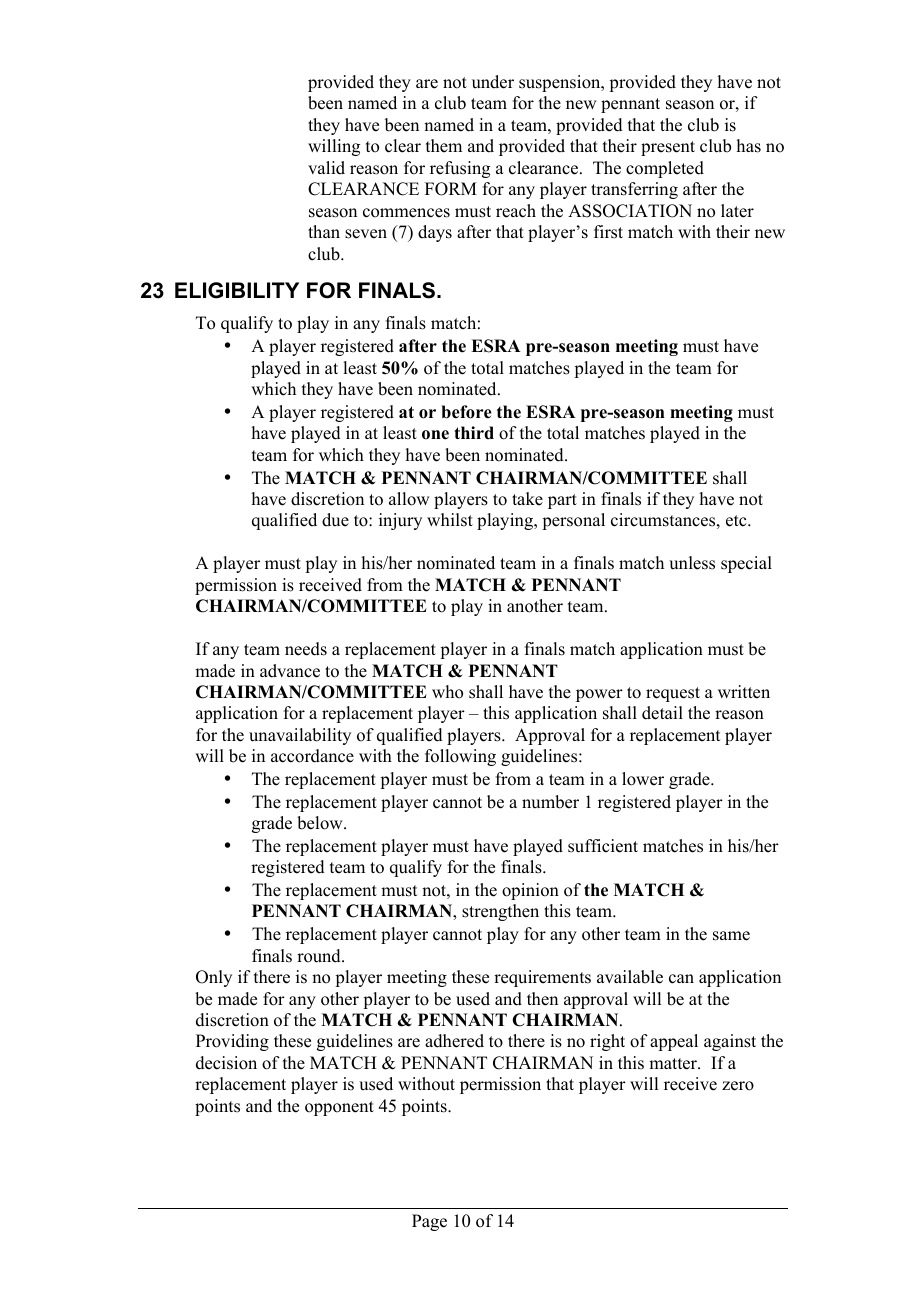 The image size is (924, 1308). What do you see at coordinates (668, 148) in the document?
I see `present` at bounding box center [668, 148].
